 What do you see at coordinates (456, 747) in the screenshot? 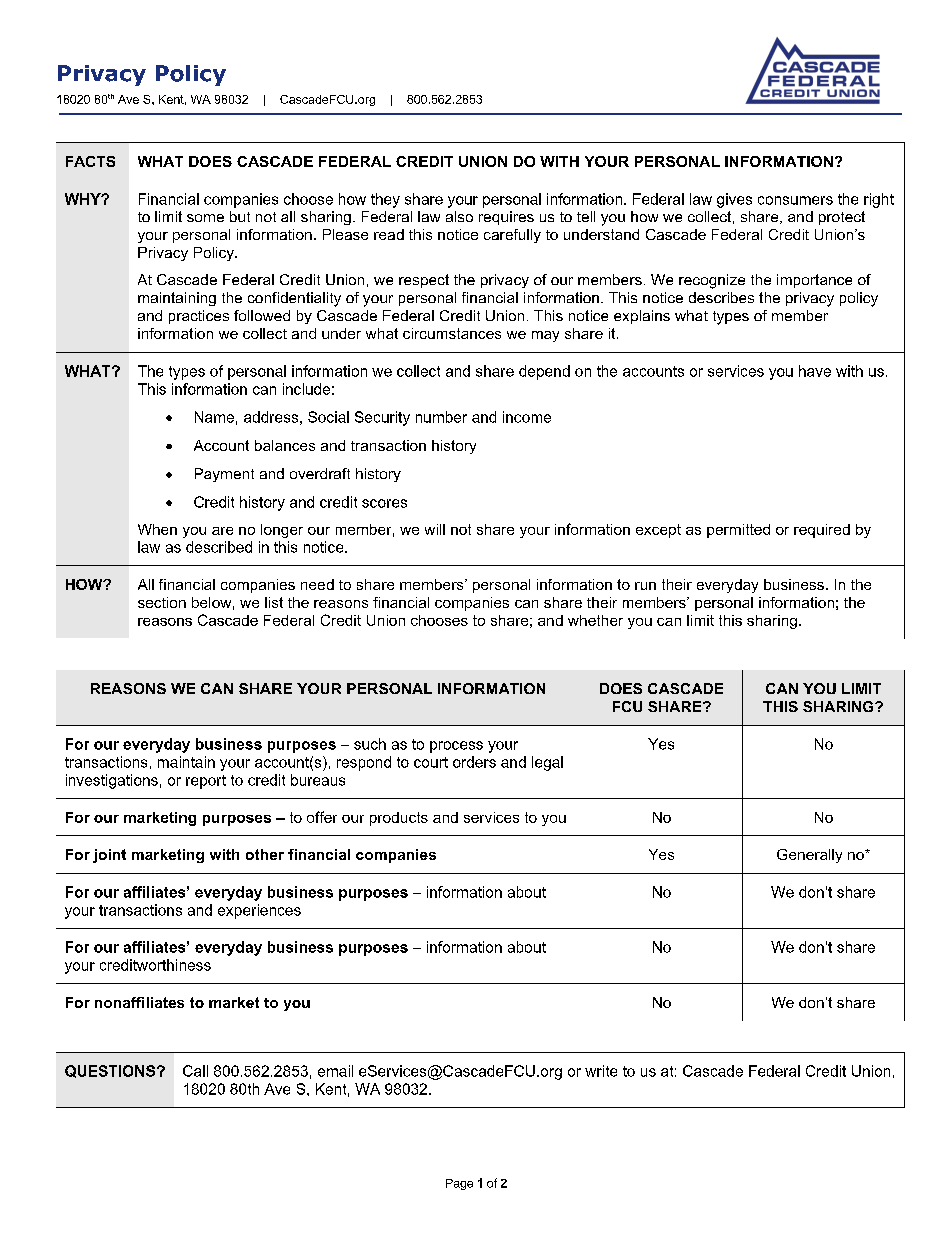
I see `process` at bounding box center [456, 747].
